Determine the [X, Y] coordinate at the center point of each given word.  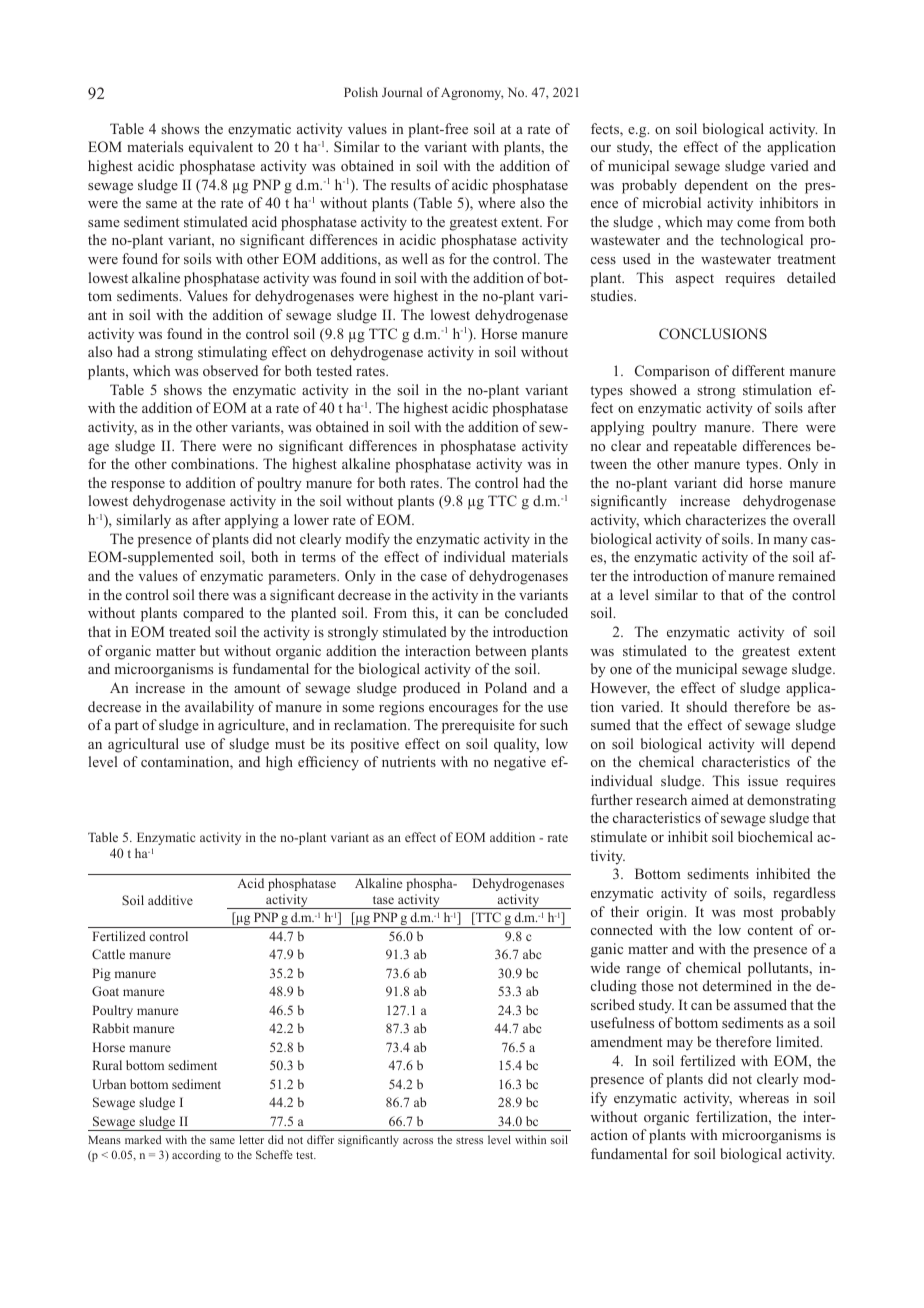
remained [807, 575]
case [434, 577]
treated [190, 631]
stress [469, 1140]
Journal [402, 92]
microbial [672, 202]
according [196, 1156]
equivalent [221, 148]
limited [799, 1041]
